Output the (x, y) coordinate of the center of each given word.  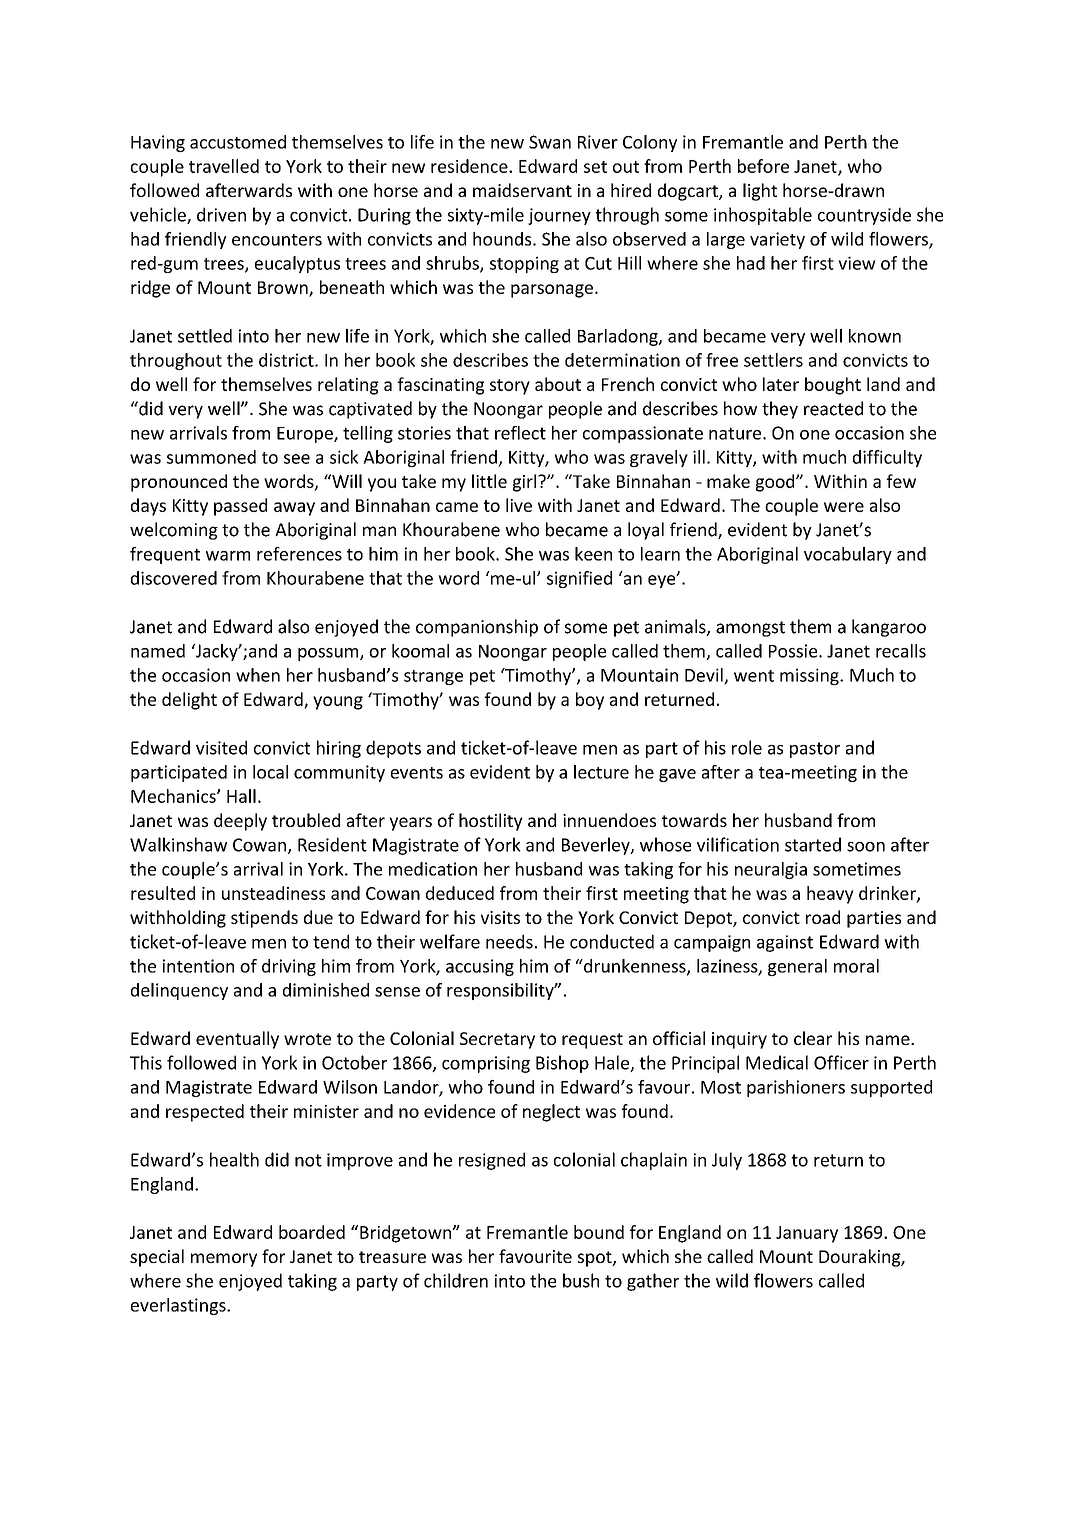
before (763, 166)
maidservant (522, 190)
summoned (211, 457)
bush (581, 1280)
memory (224, 1260)
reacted (833, 408)
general (797, 967)
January (807, 1234)
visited (221, 747)
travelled (224, 166)
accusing (480, 967)
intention (198, 966)
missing (810, 676)
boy (590, 701)
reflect (520, 433)
